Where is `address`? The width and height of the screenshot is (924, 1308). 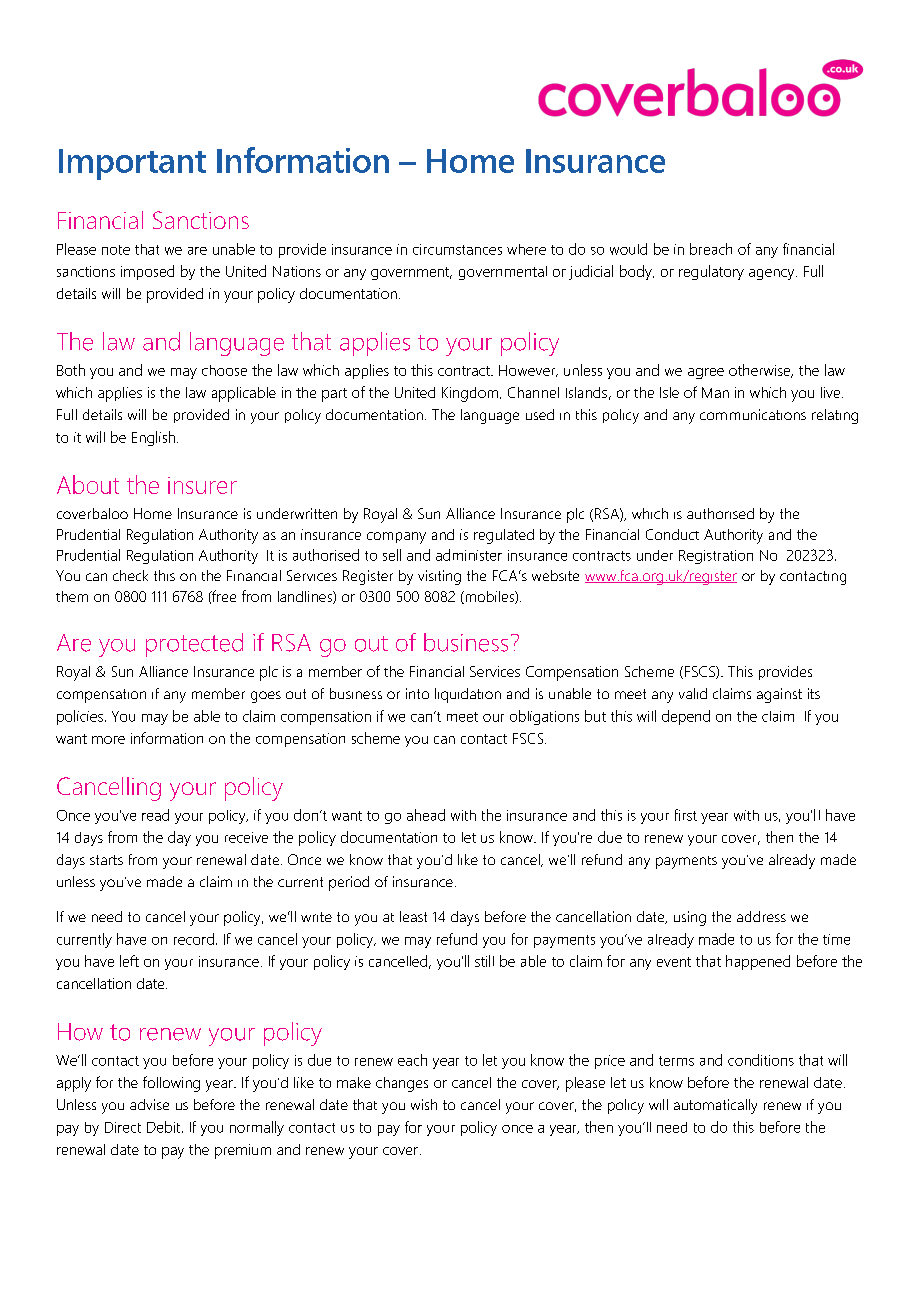 address is located at coordinates (761, 916).
